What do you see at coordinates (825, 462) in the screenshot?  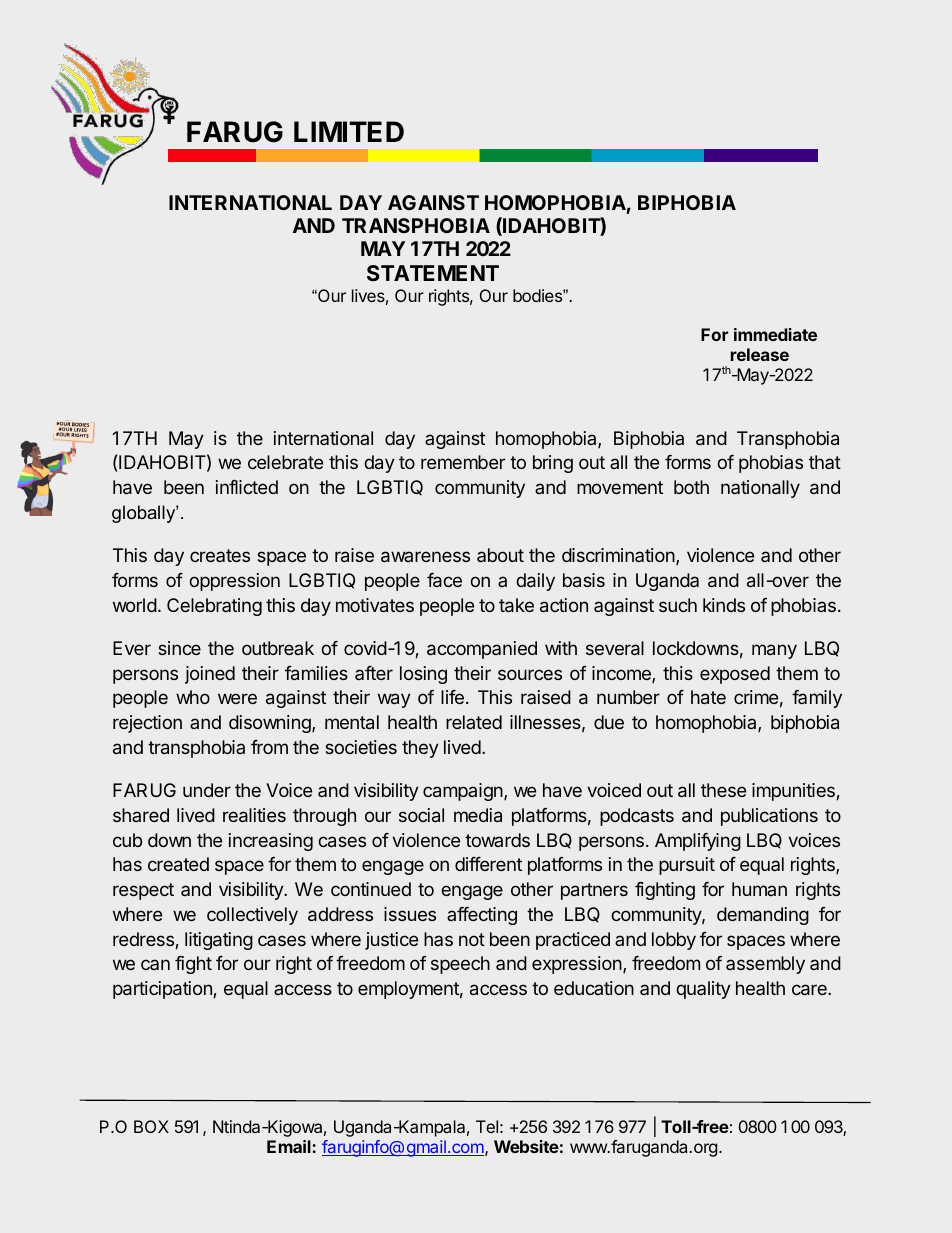 I see `that` at bounding box center [825, 462].
